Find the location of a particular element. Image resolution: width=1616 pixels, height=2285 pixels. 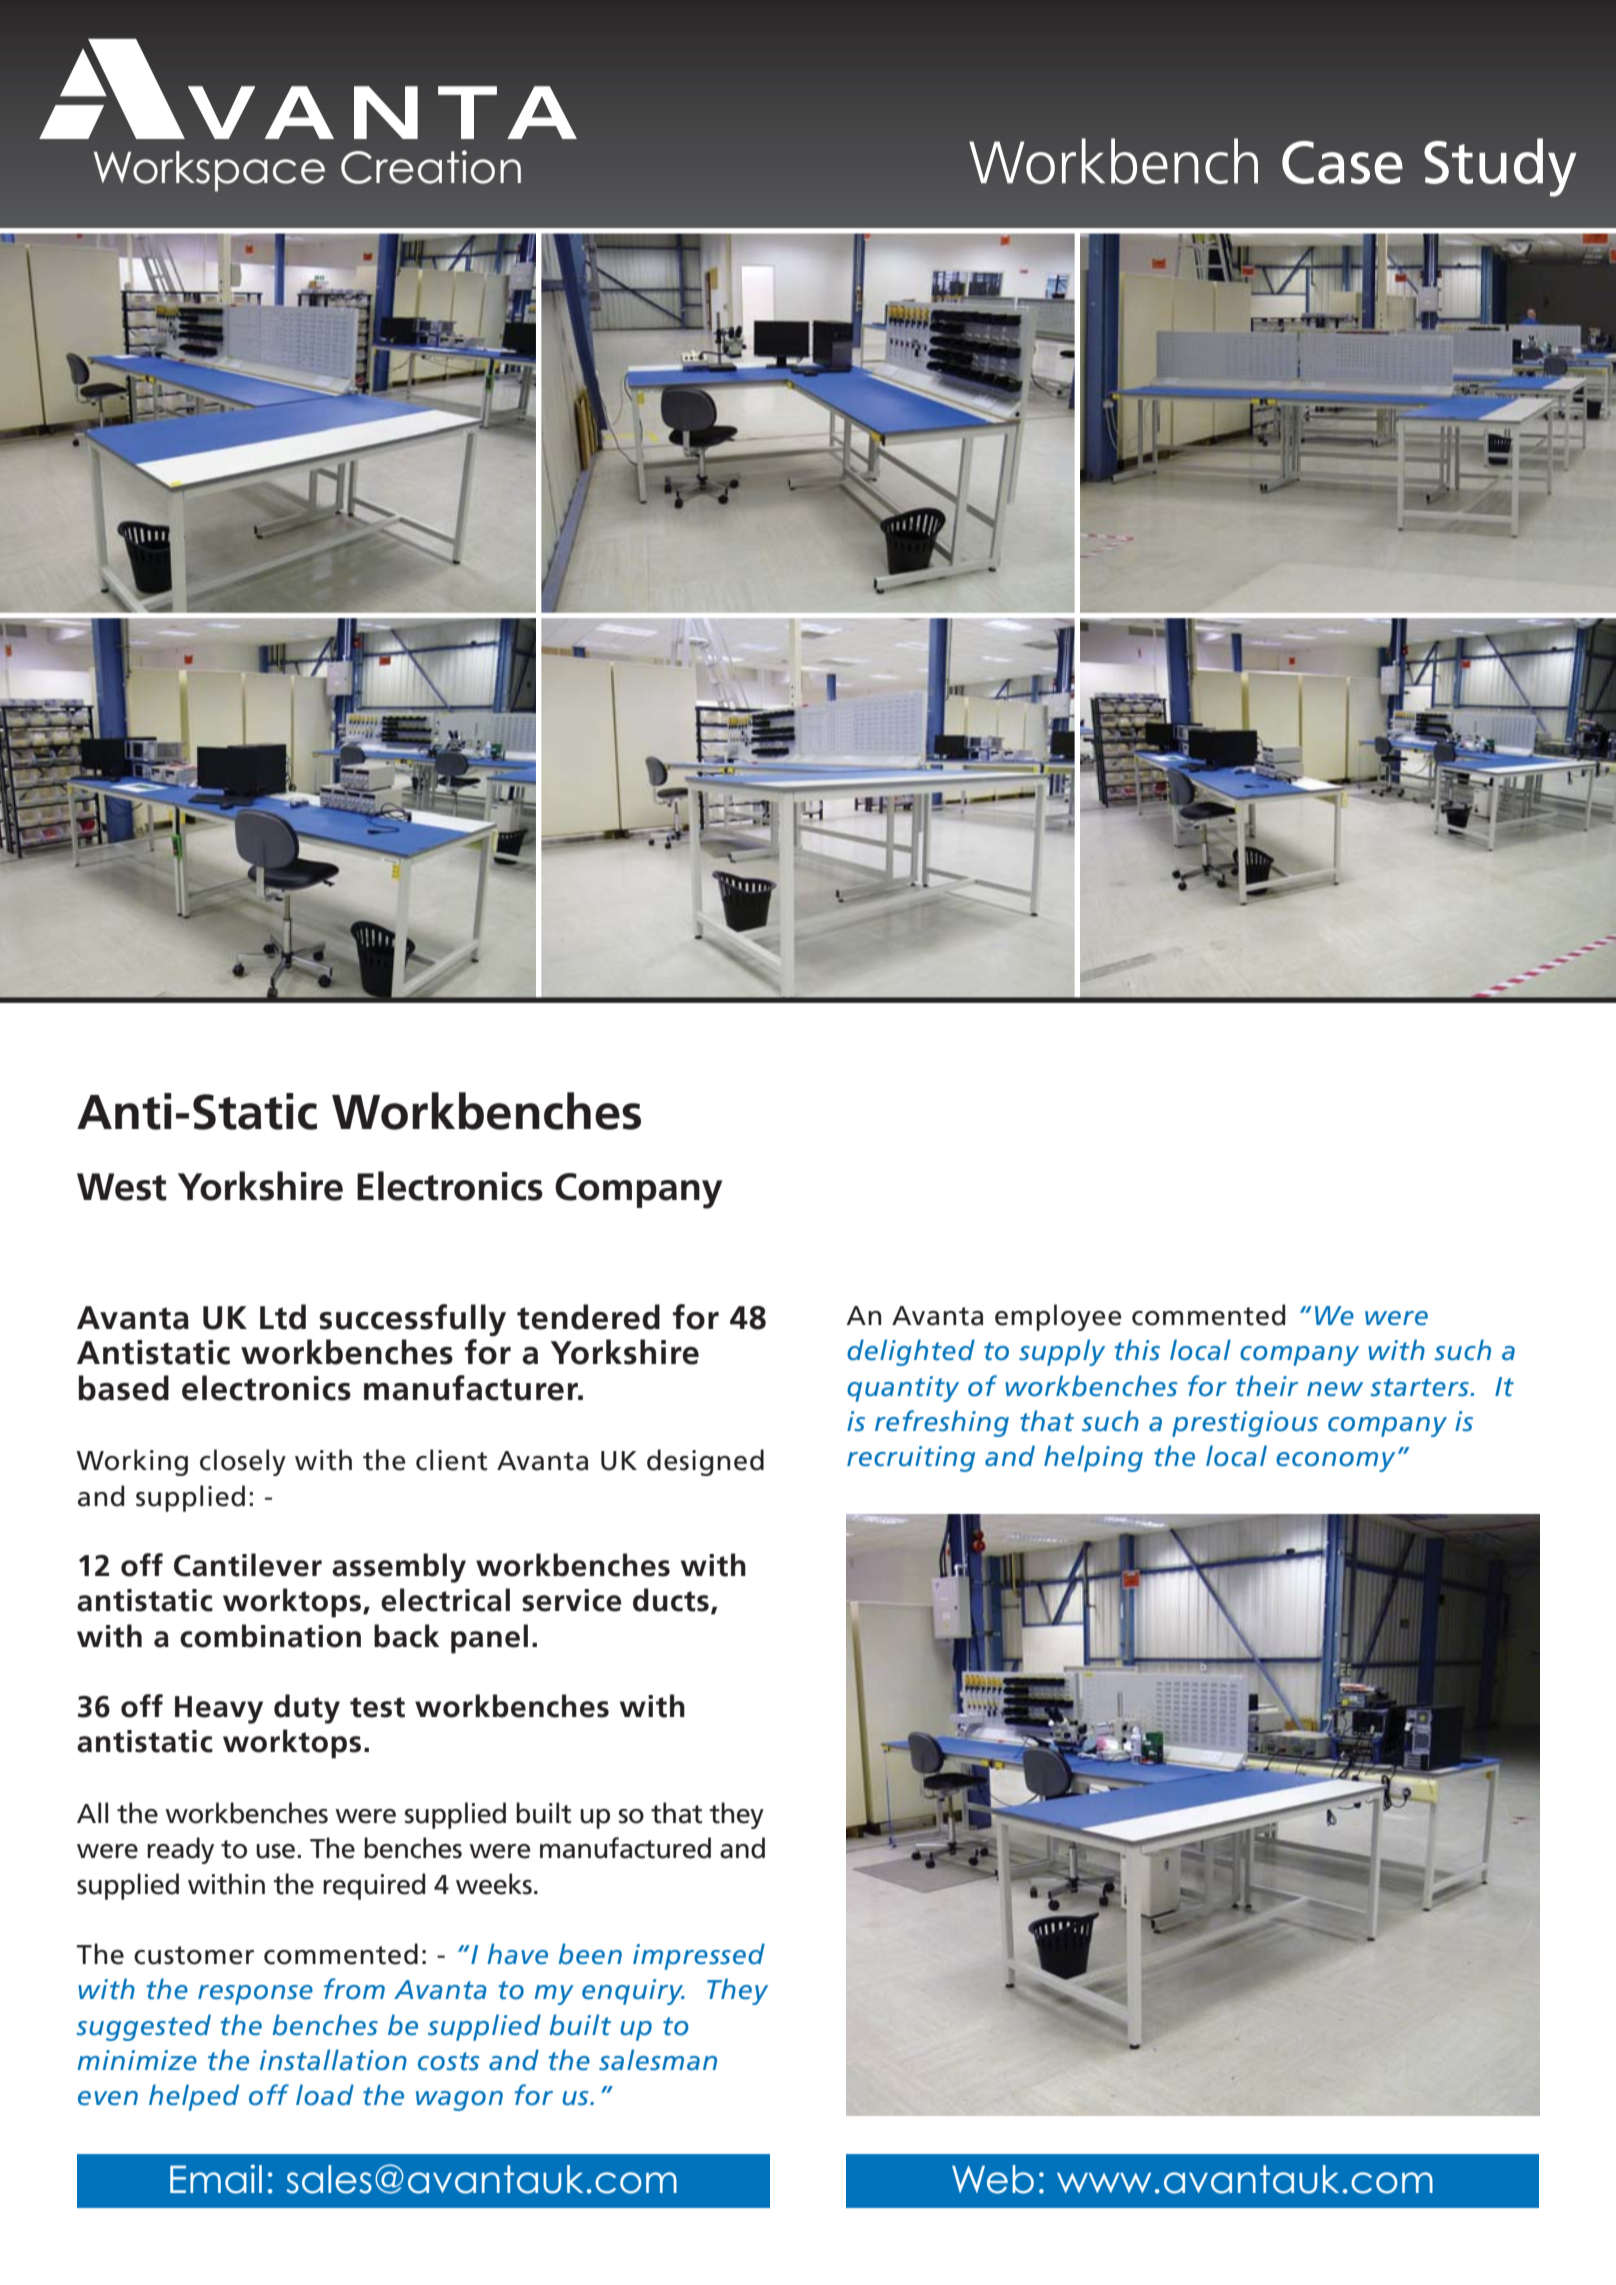

delighted is located at coordinates (911, 1352).
